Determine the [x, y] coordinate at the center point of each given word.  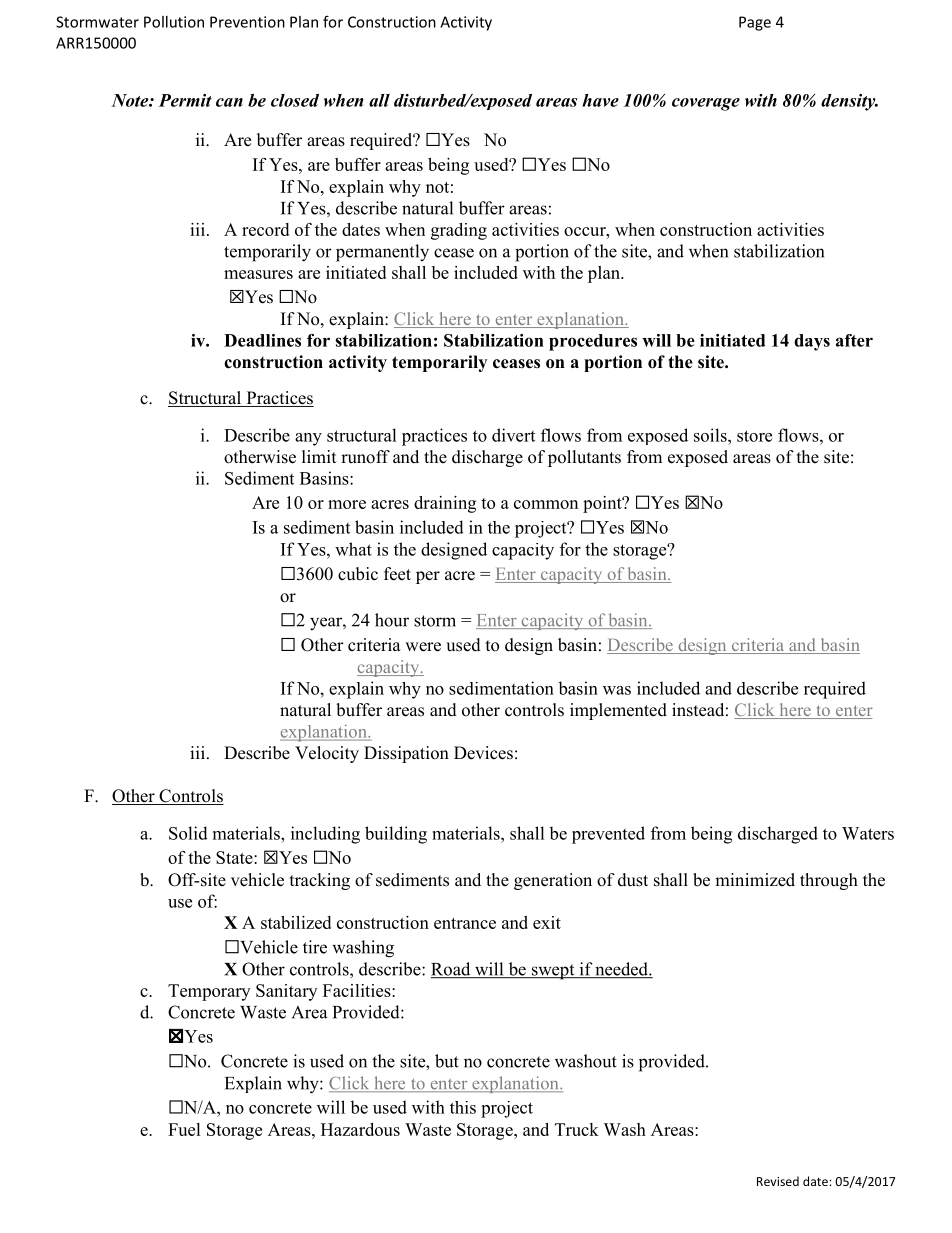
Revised [778, 1181]
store [754, 436]
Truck [577, 1129]
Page [755, 23]
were [423, 647]
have [600, 100]
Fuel [184, 1129]
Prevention [247, 22]
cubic [358, 574]
